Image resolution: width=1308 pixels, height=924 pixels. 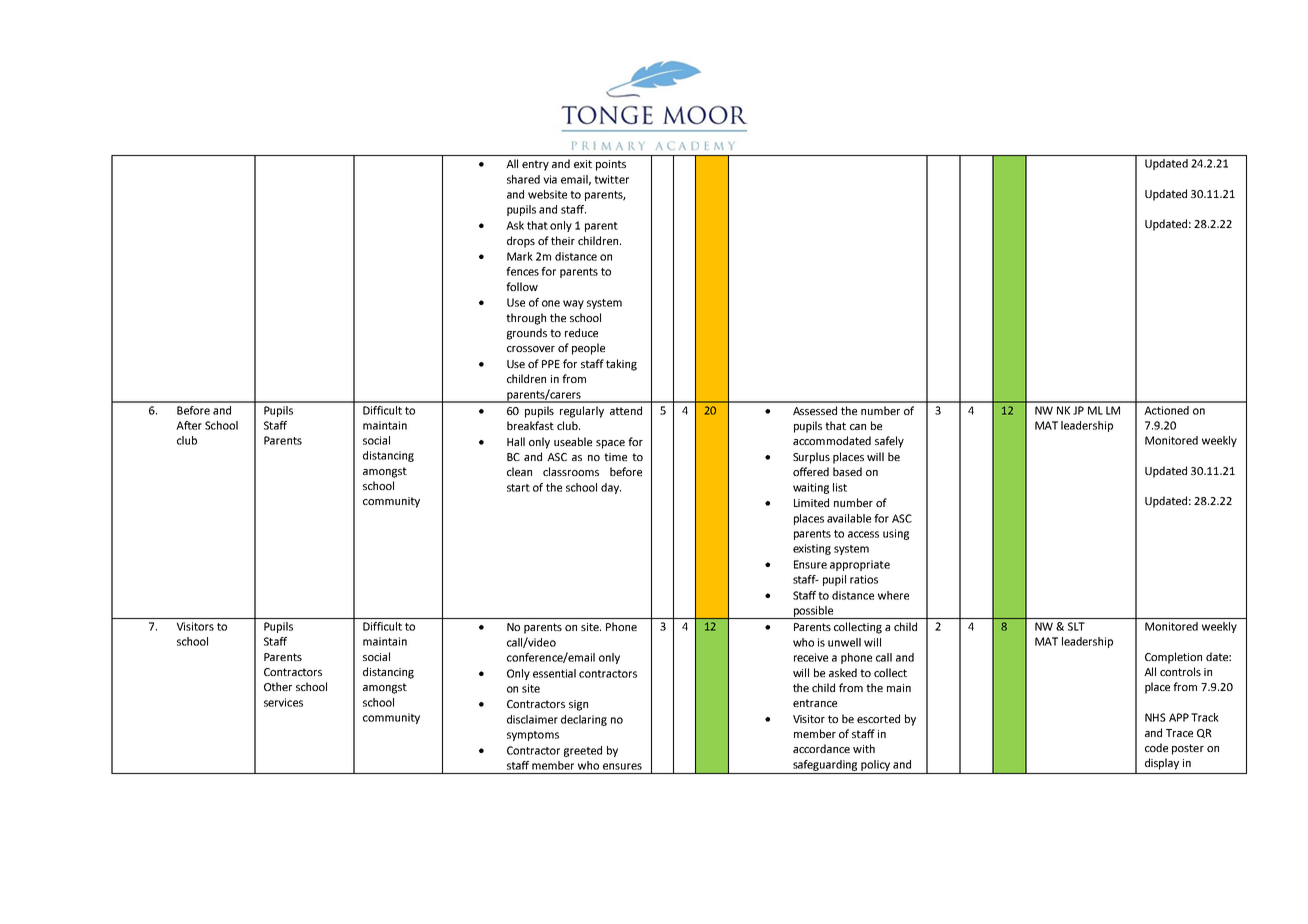 I want to click on can, so click(x=858, y=427).
